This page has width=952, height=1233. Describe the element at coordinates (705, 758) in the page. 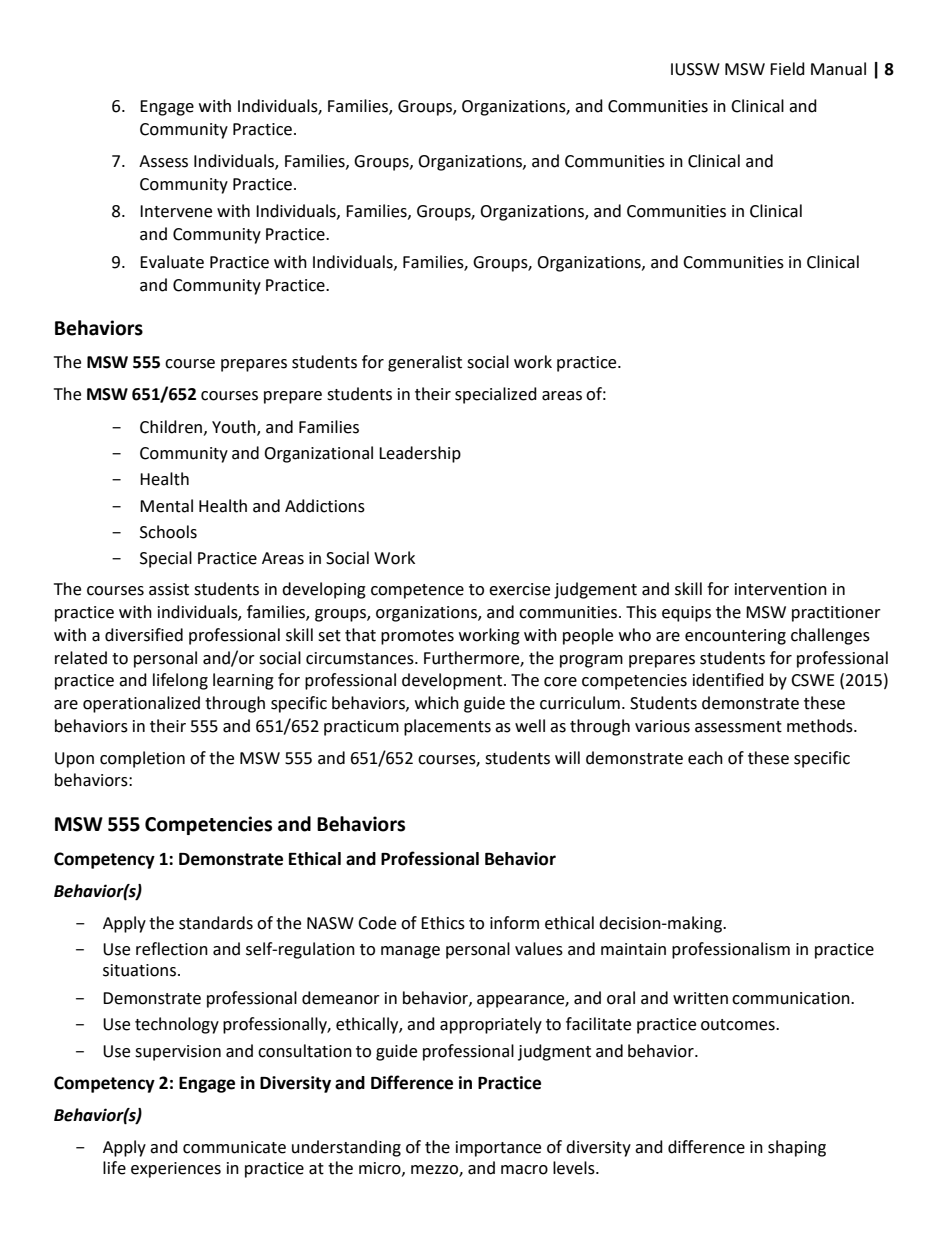

I see `each` at that location.
